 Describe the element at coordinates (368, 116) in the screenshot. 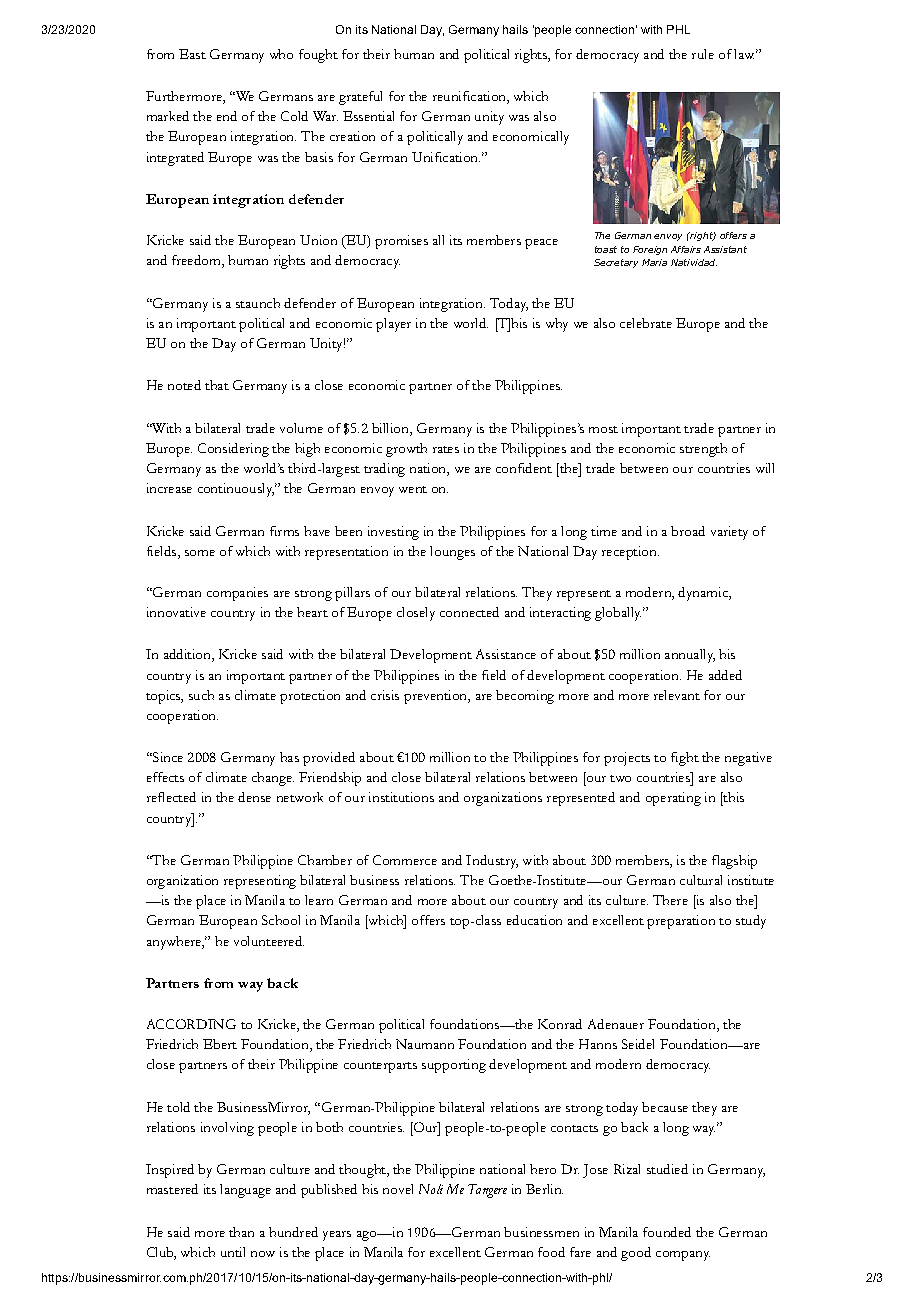

I see `Essential` at that location.
